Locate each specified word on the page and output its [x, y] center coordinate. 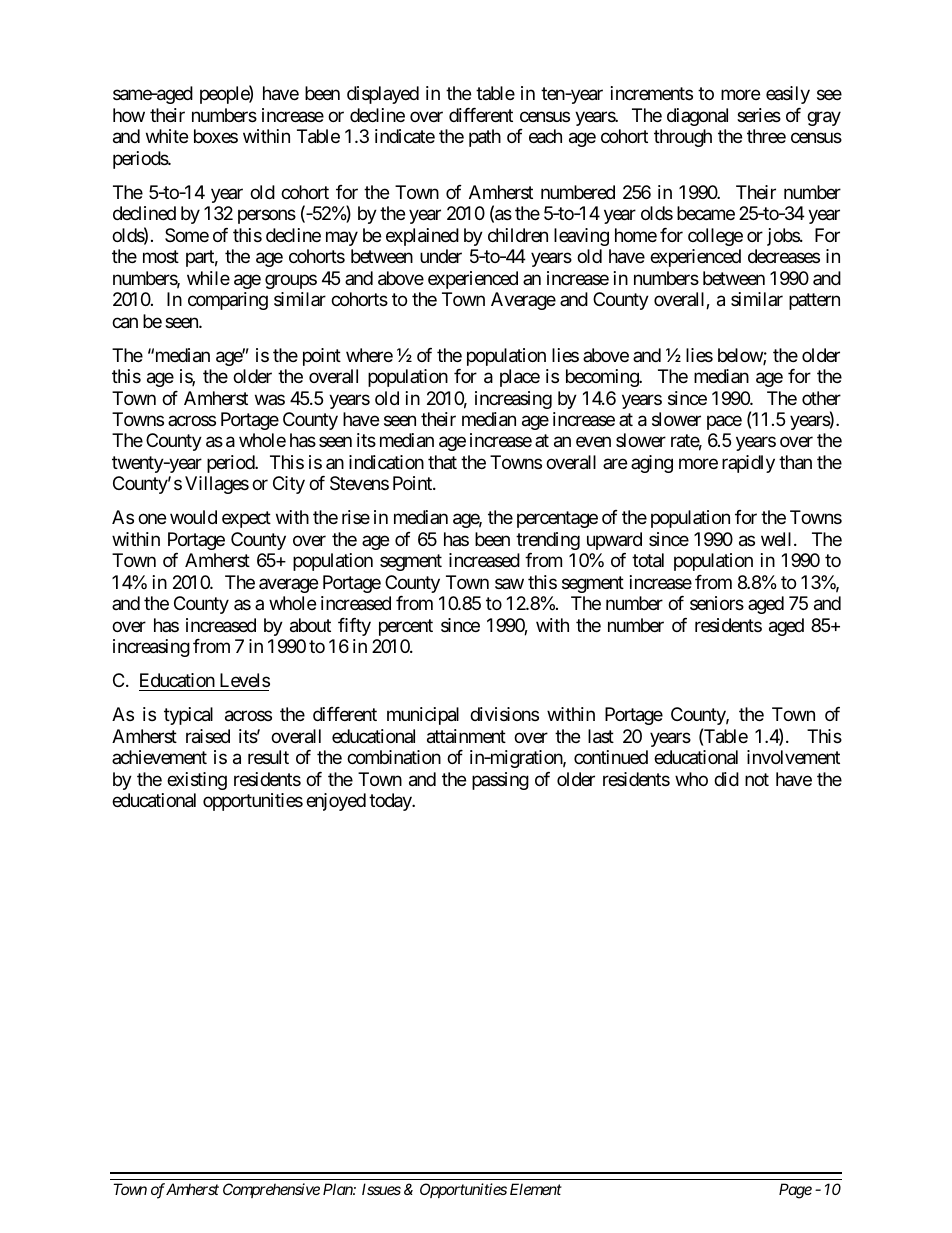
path [485, 138]
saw [509, 584]
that [442, 462]
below [741, 356]
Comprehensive [271, 1190]
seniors [717, 603]
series [759, 115]
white [167, 136]
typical [188, 716]
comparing [228, 301]
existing [197, 781]
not [757, 779]
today [391, 802]
